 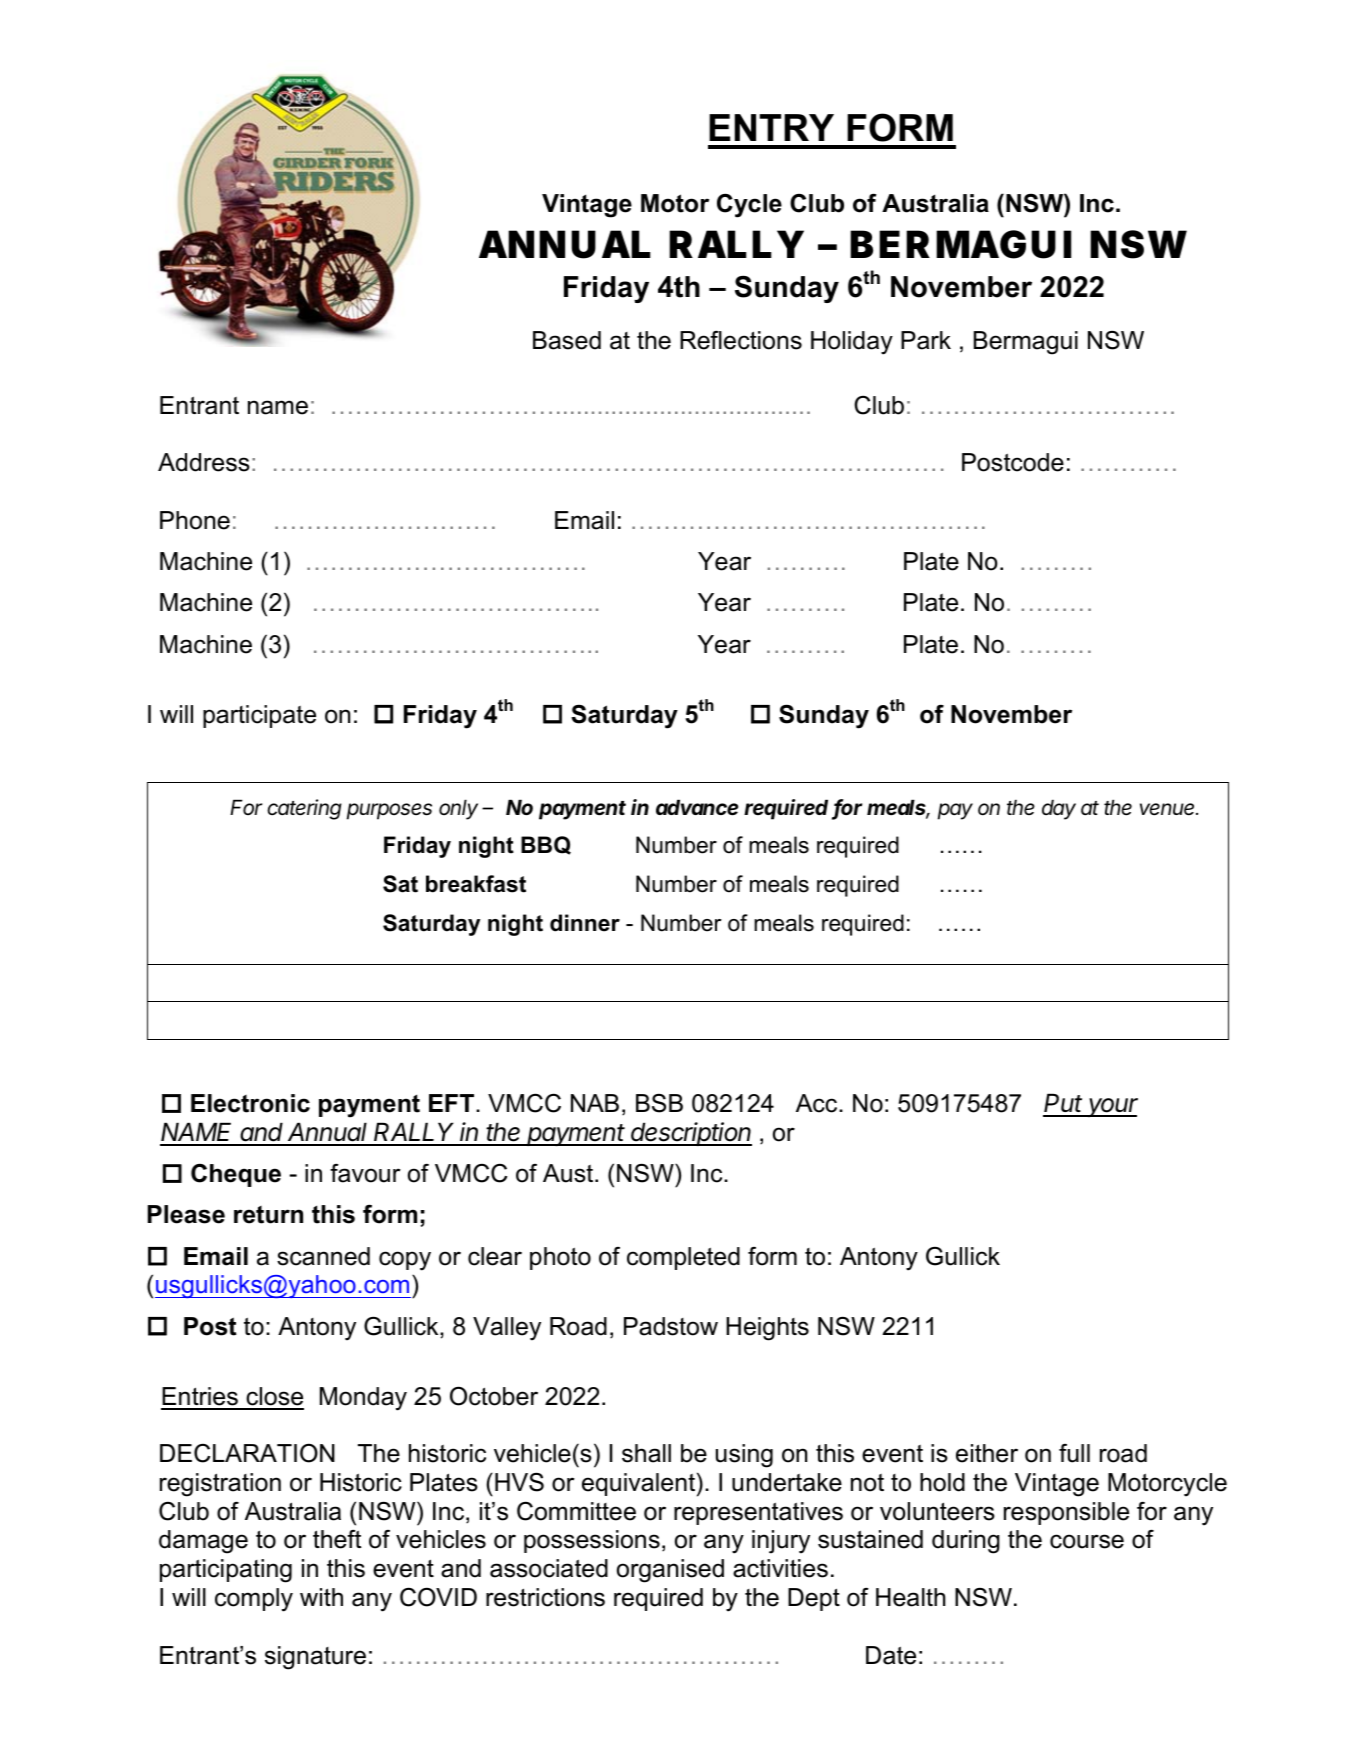 What do you see at coordinates (771, 127) in the screenshot?
I see `ENTRY` at bounding box center [771, 127].
